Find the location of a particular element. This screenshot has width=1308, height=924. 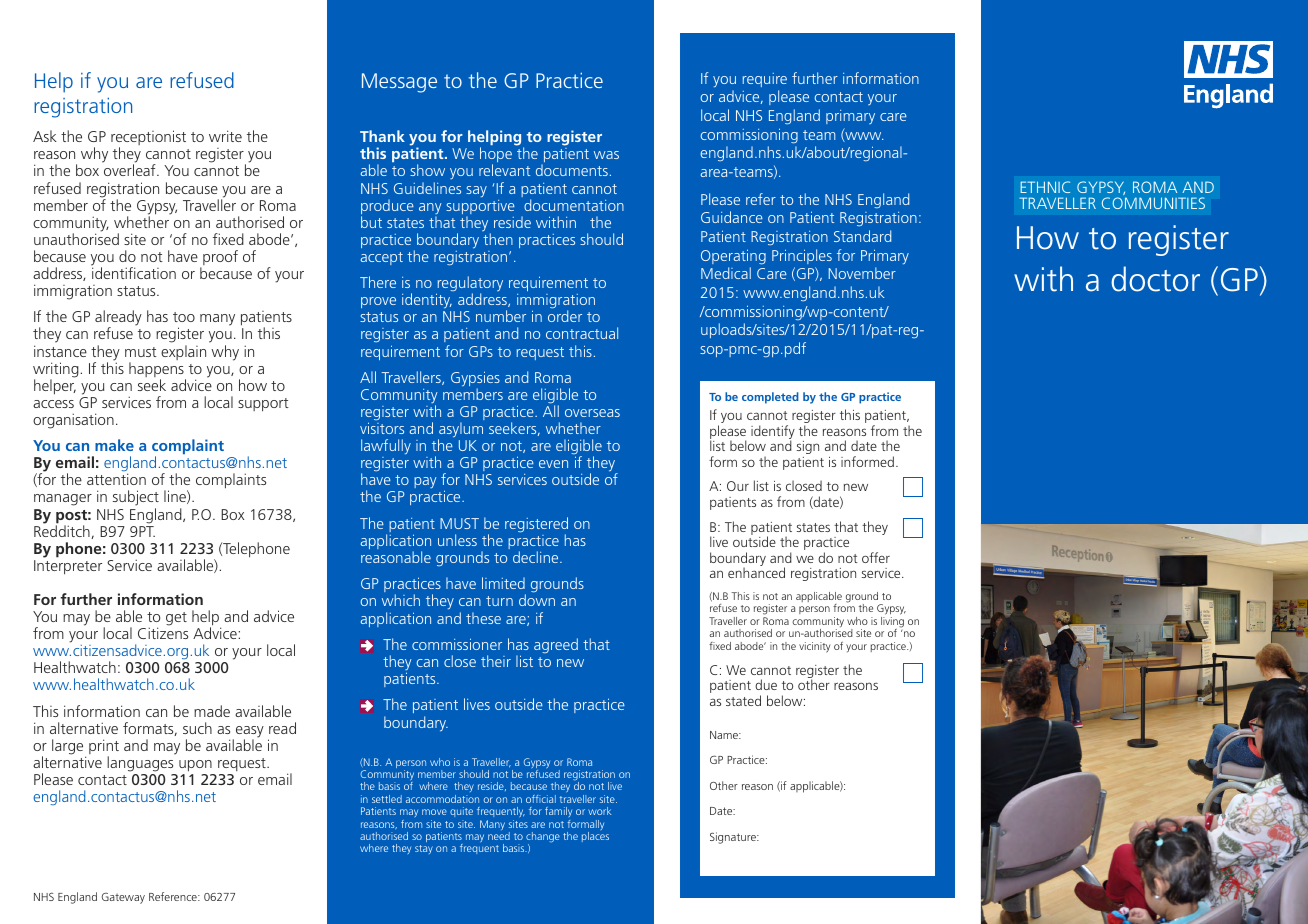

write is located at coordinates (225, 136).
